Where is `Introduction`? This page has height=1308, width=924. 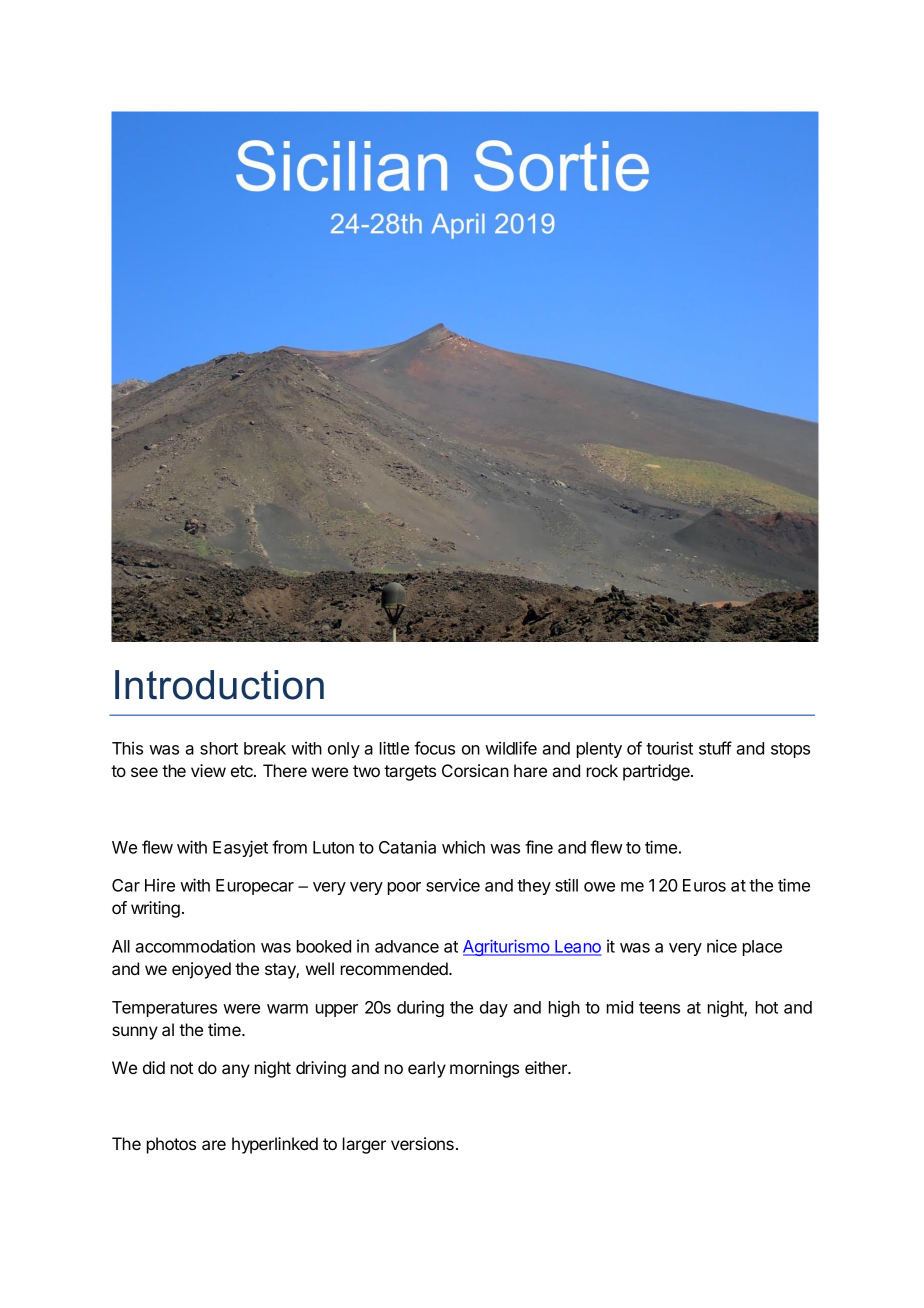
Introduction is located at coordinates (219, 685).
